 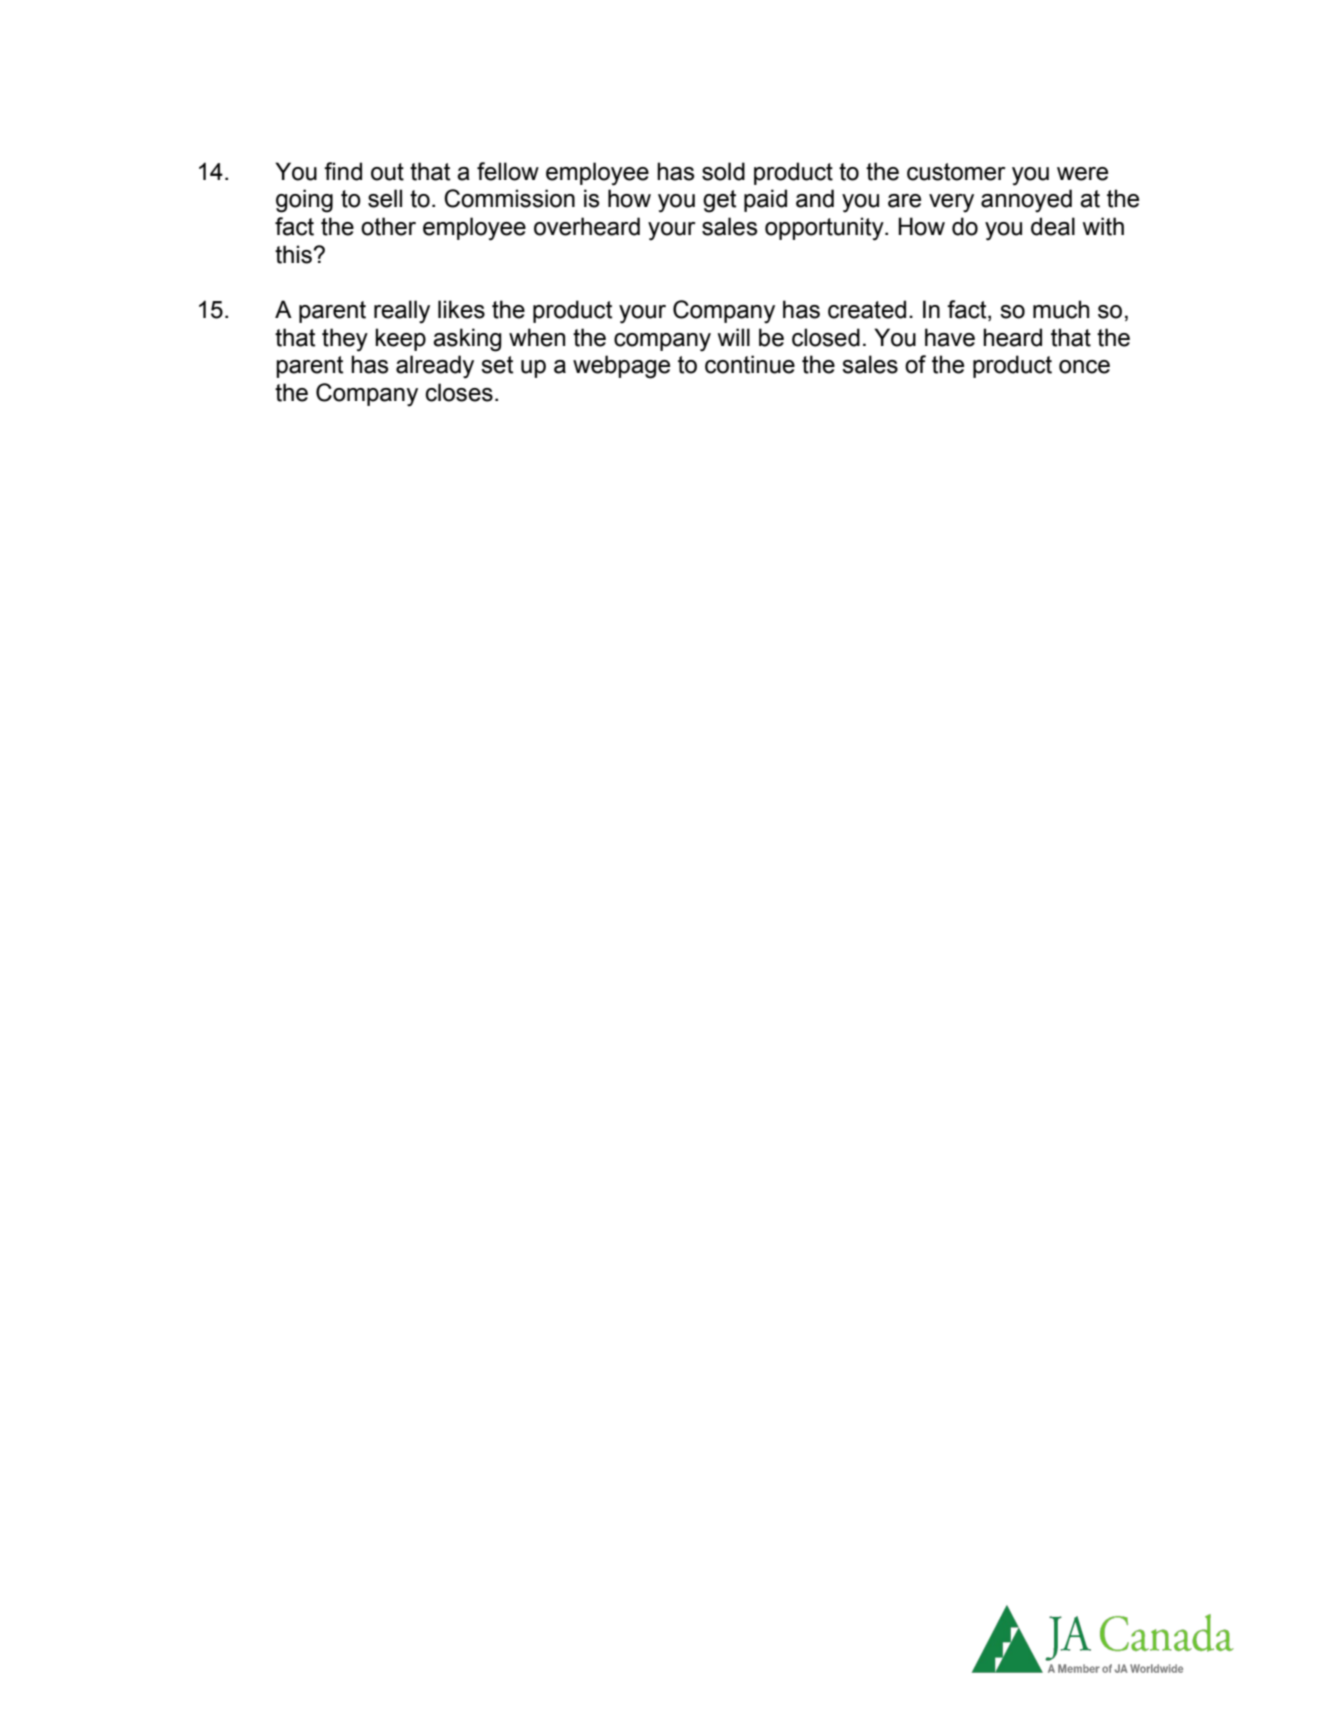 What do you see at coordinates (388, 226) in the page?
I see `other` at bounding box center [388, 226].
